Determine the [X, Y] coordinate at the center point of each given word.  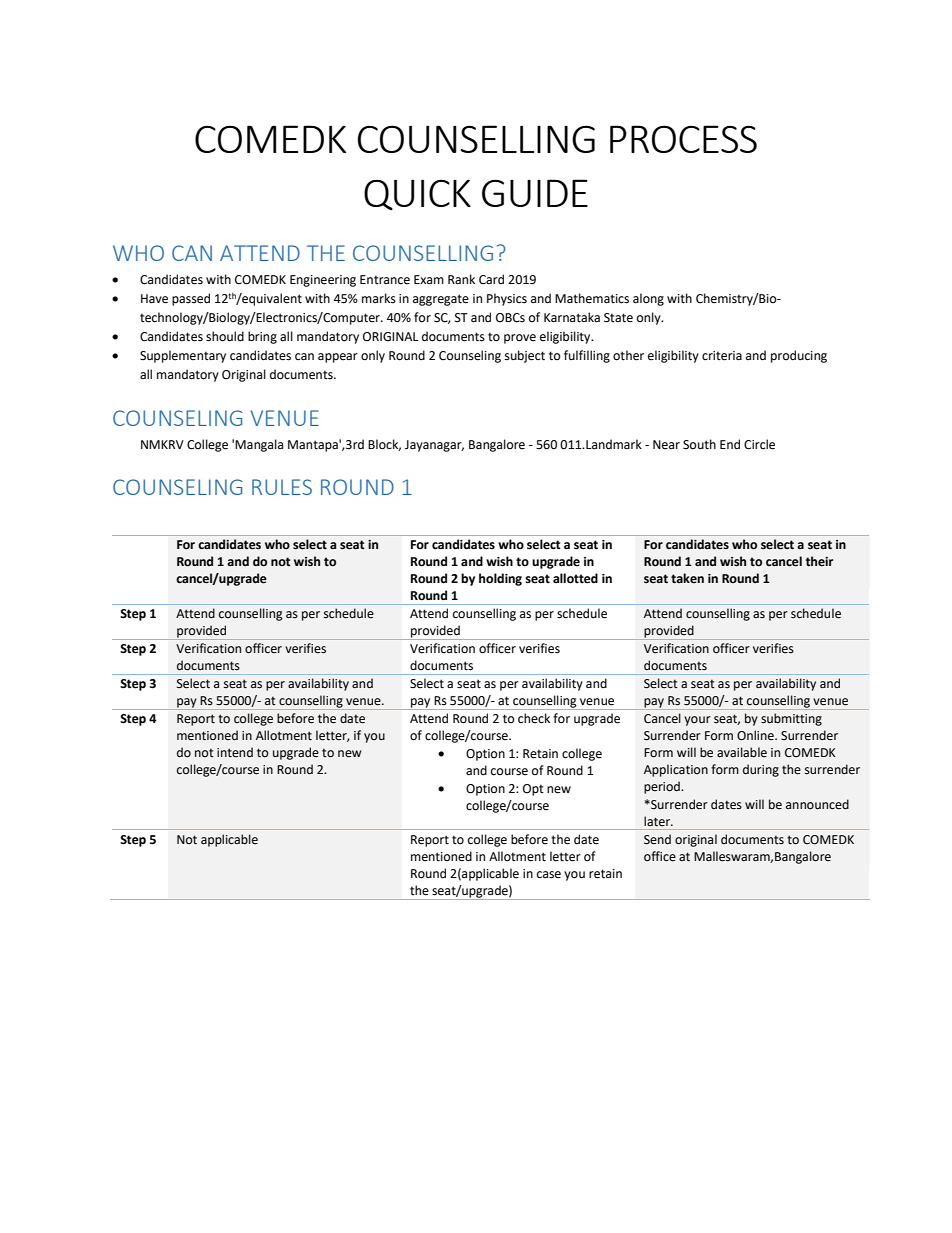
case [549, 875]
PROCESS [683, 139]
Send [657, 839]
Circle [759, 444]
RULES [282, 487]
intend [235, 752]
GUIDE [535, 193]
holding [500, 579]
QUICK [417, 195]
